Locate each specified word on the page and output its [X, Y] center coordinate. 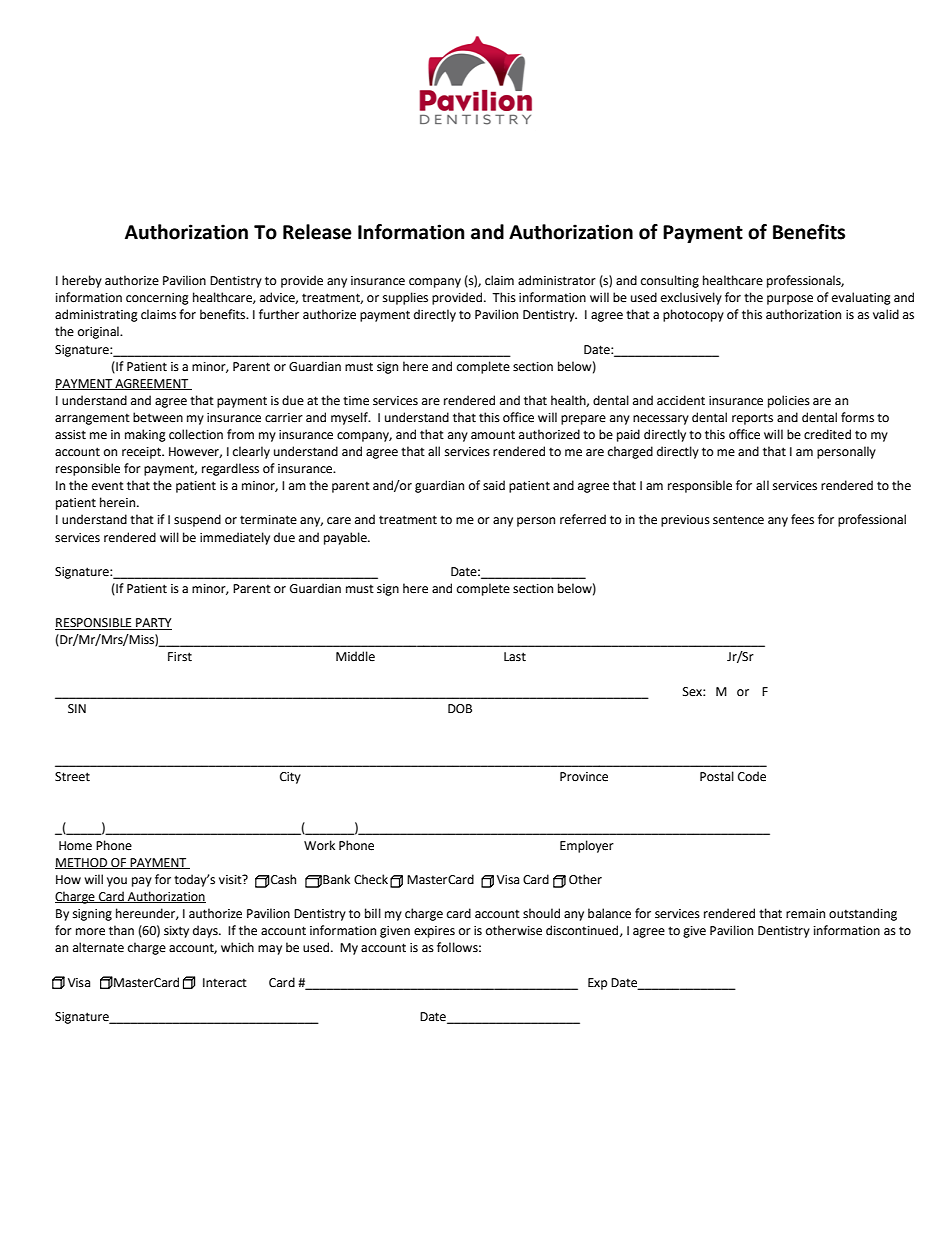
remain [805, 914]
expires [434, 932]
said [494, 485]
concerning [157, 299]
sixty [176, 932]
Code [752, 776]
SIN [77, 709]
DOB [460, 709]
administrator [557, 280]
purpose [790, 300]
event [108, 486]
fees [802, 519]
